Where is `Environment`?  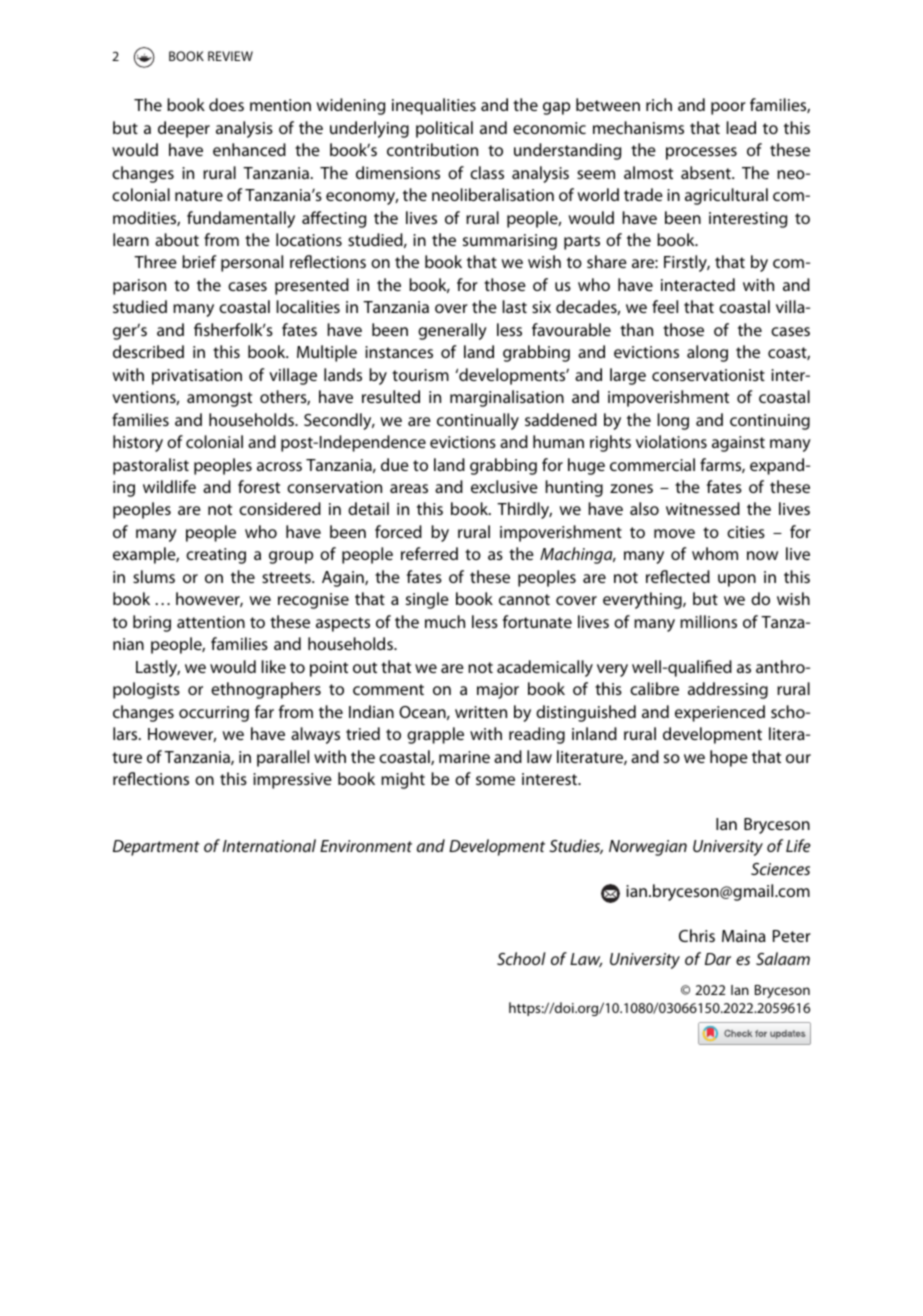 Environment is located at coordinates (366, 846).
